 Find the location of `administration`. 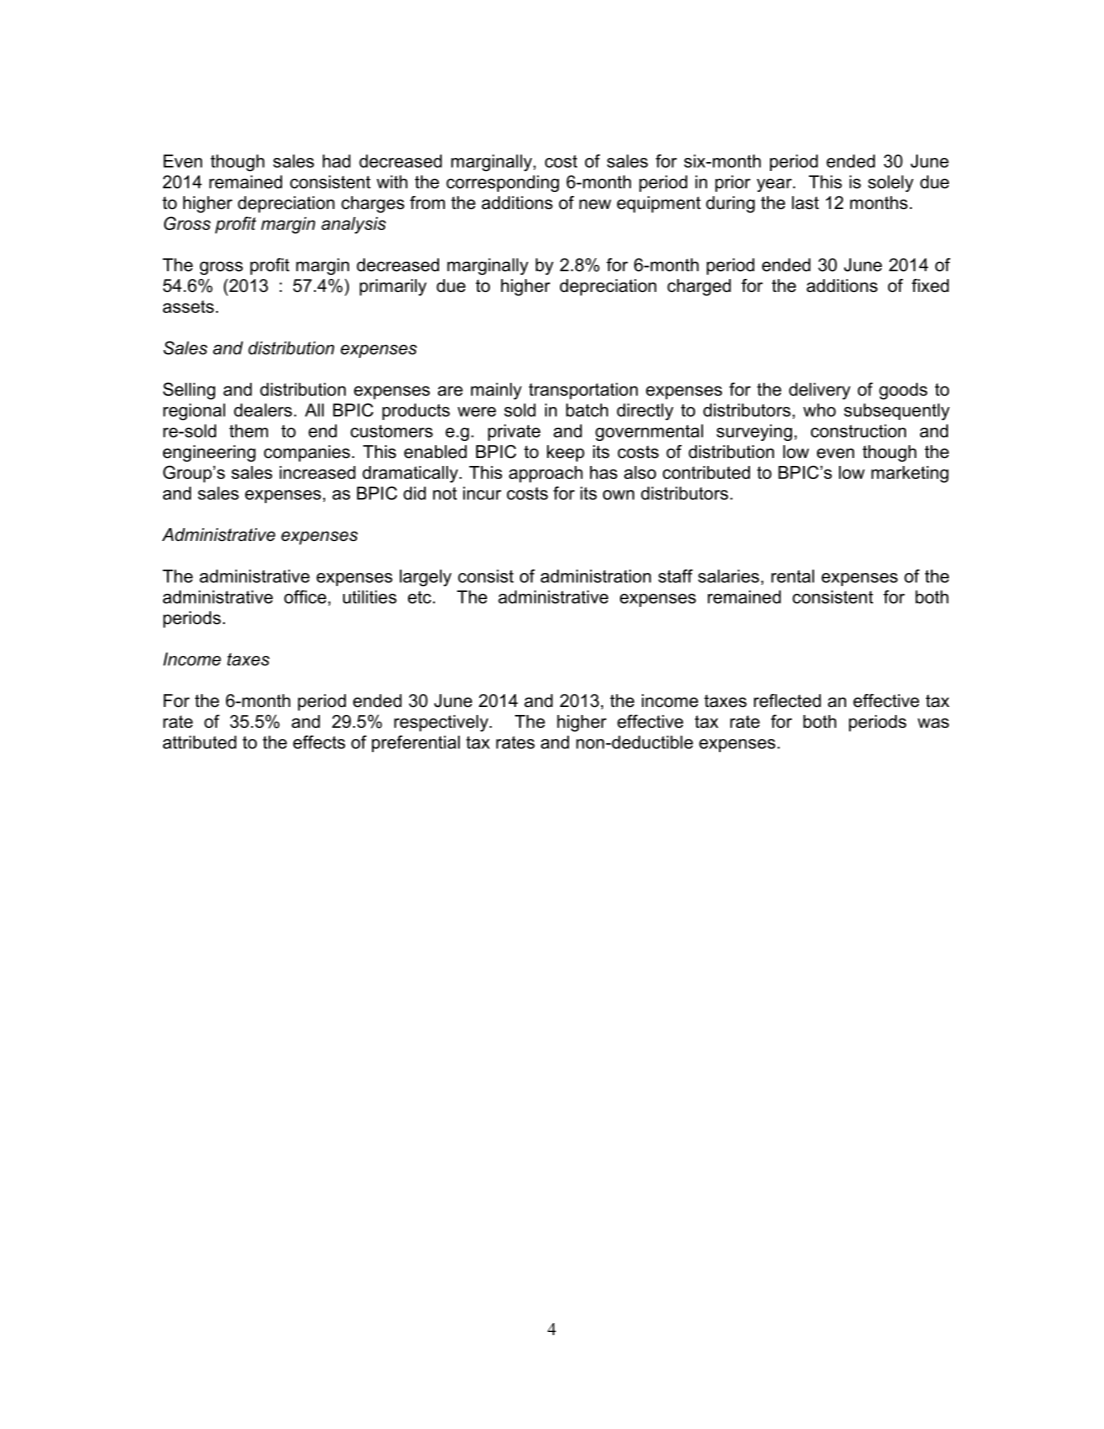

administration is located at coordinates (596, 576).
